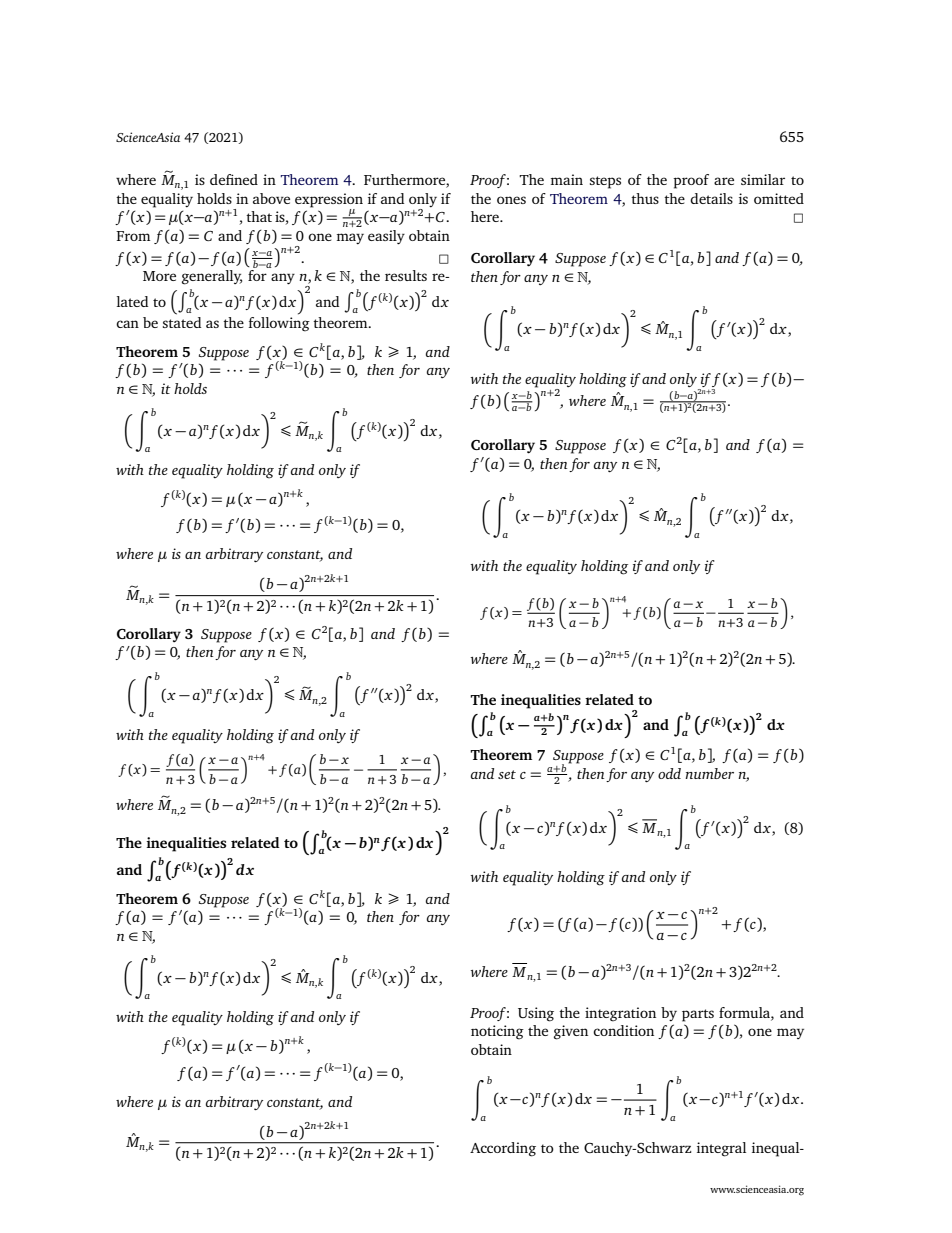 The height and width of the document is (1233, 952). Describe the element at coordinates (711, 198) in the document. I see `details` at that location.
